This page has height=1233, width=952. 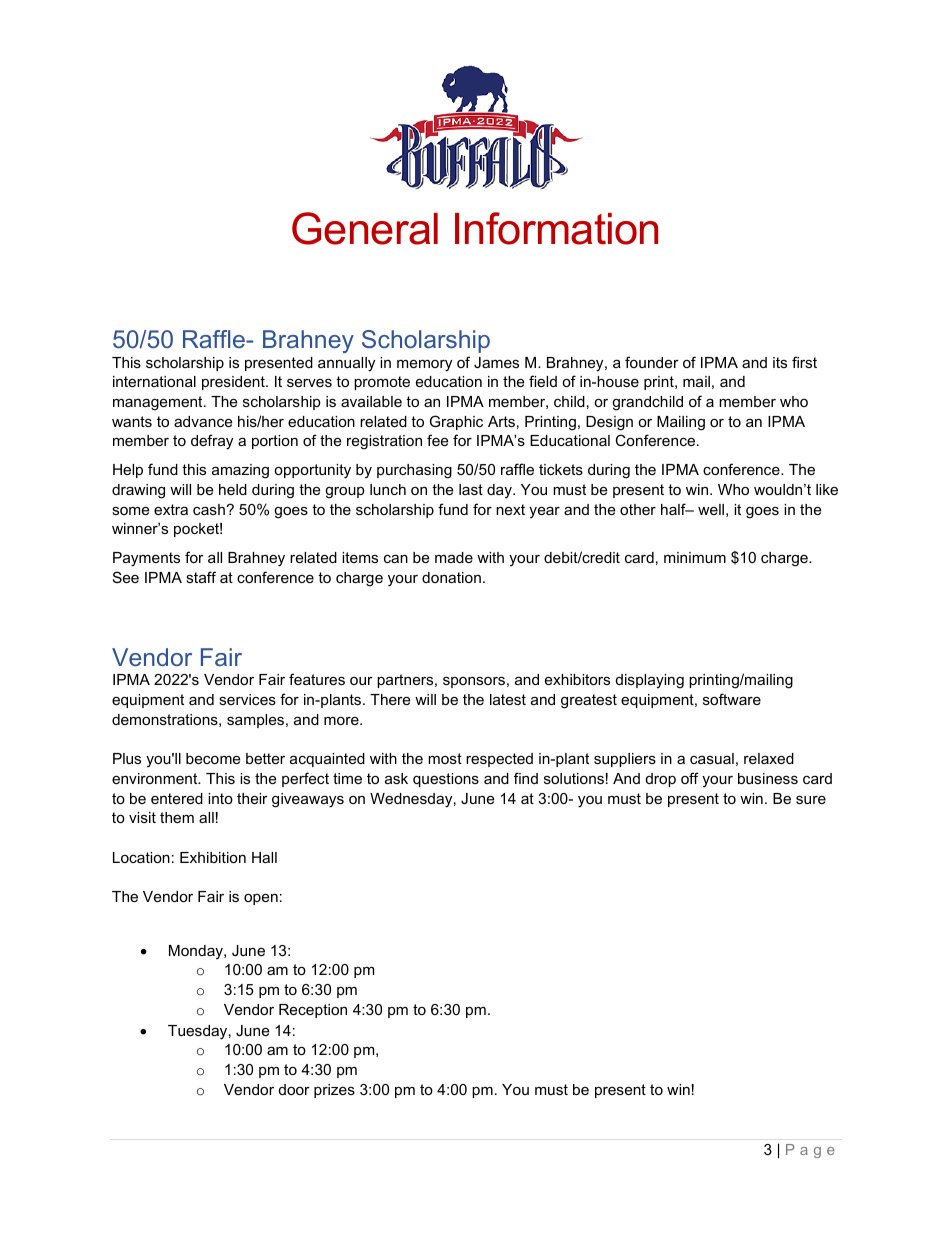 What do you see at coordinates (711, 509) in the page?
I see `well` at bounding box center [711, 509].
